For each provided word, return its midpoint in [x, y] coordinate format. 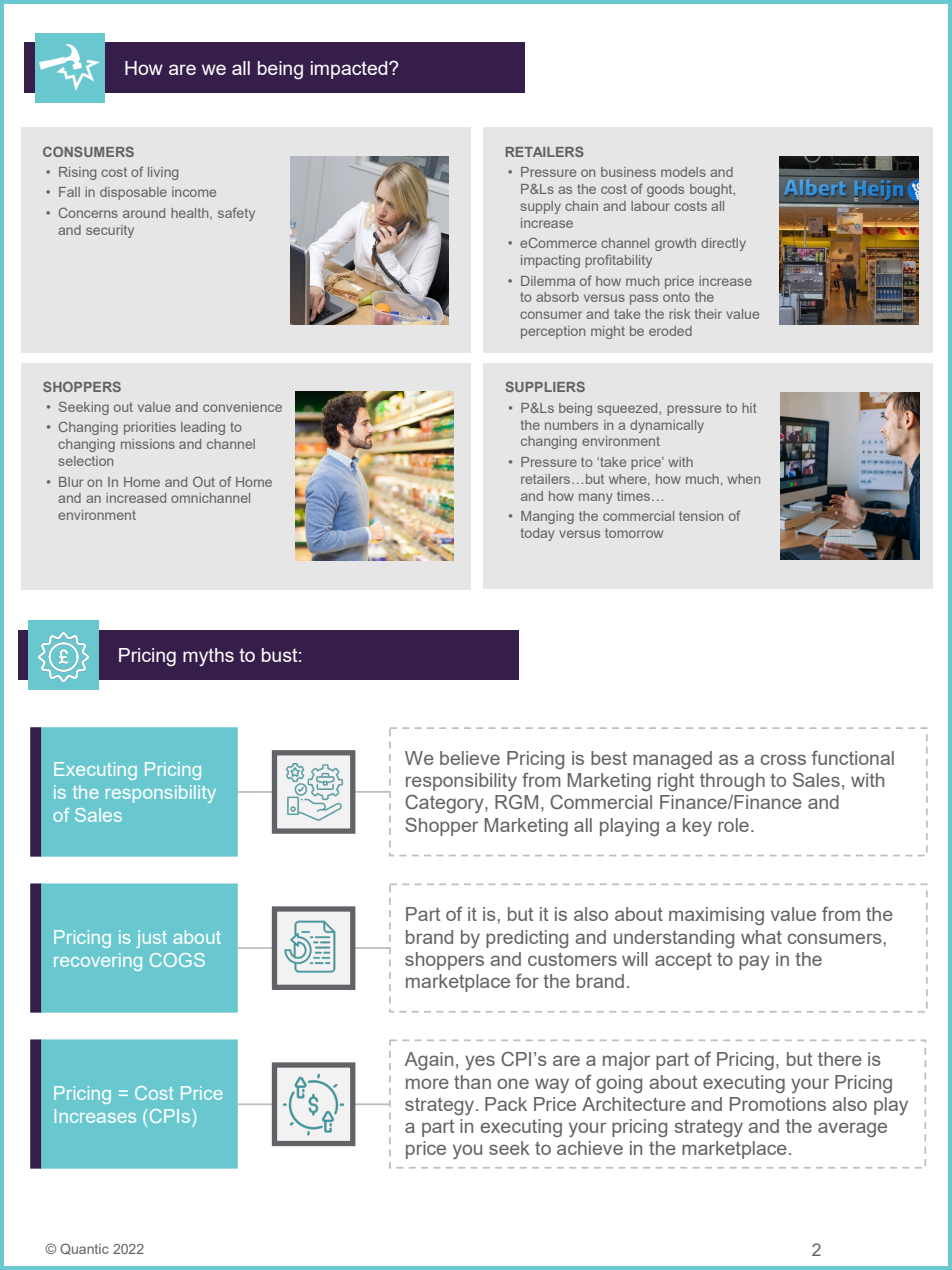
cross [783, 759]
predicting [527, 939]
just [151, 939]
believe [470, 758]
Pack [506, 1104]
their [708, 314]
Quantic [84, 1249]
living [163, 173]
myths [208, 657]
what [761, 937]
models [683, 172]
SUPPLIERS [545, 386]
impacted [350, 70]
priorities [150, 428]
